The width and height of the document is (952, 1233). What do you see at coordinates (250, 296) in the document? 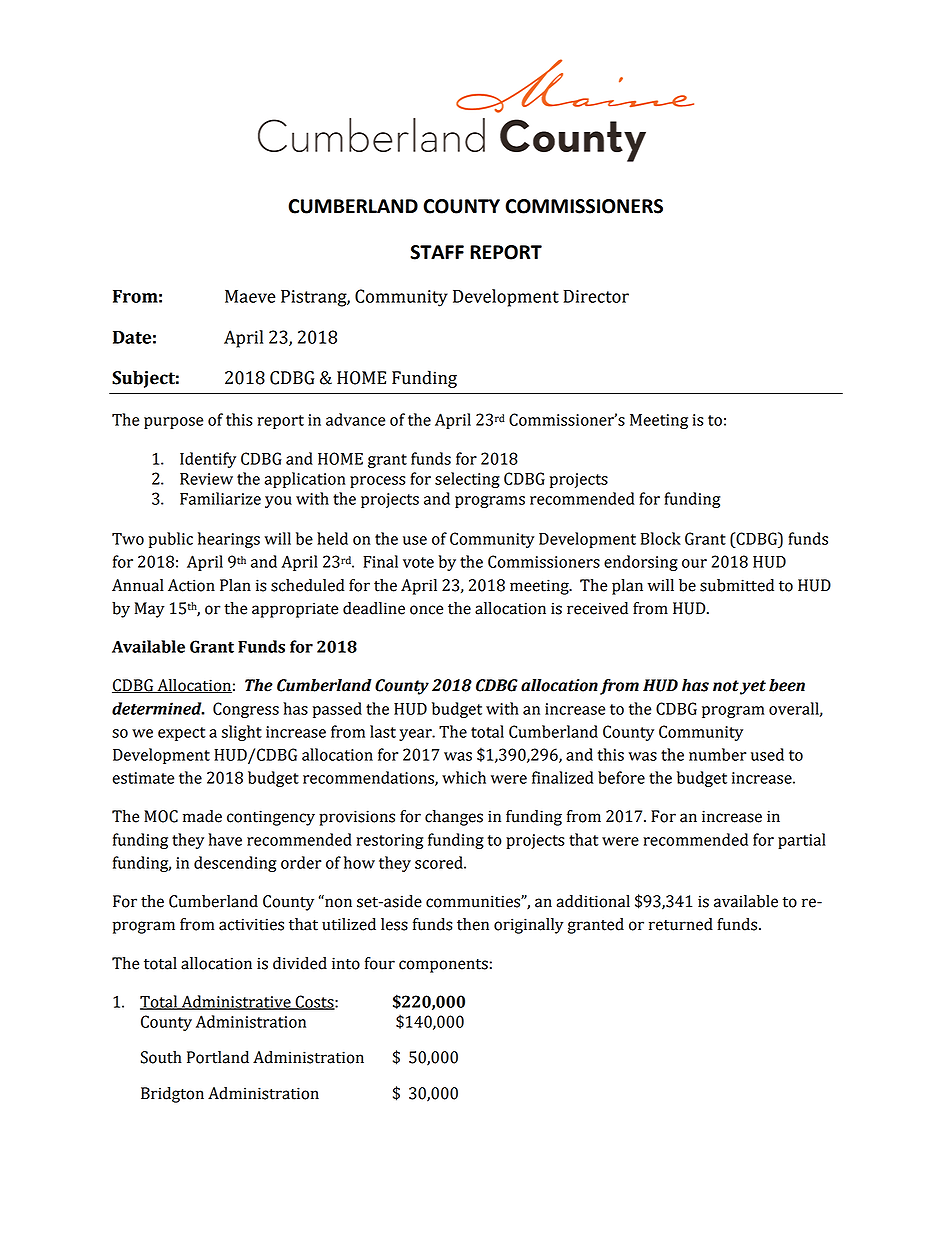
I see `Maeve` at bounding box center [250, 296].
